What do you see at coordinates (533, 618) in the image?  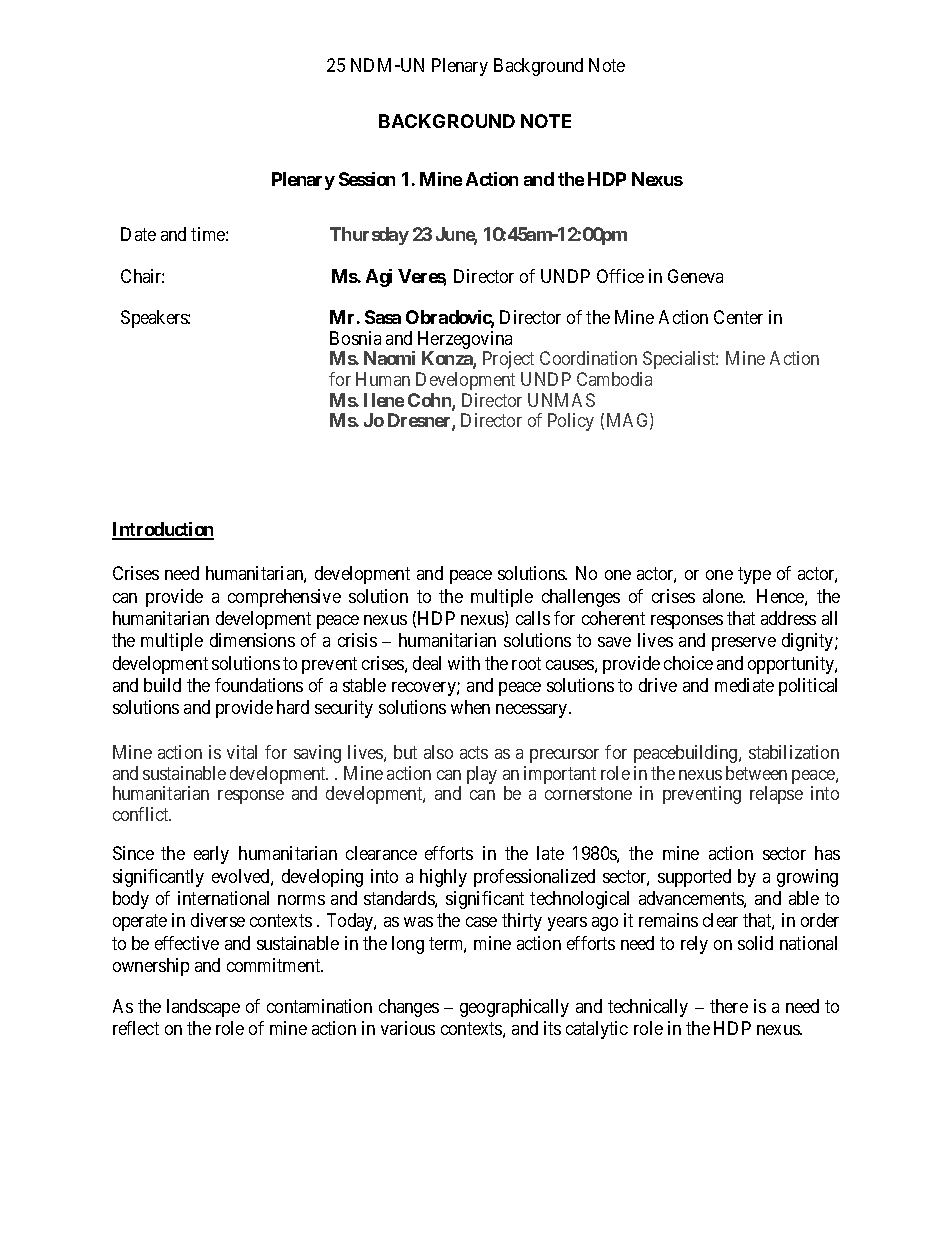 I see `calls` at bounding box center [533, 618].
